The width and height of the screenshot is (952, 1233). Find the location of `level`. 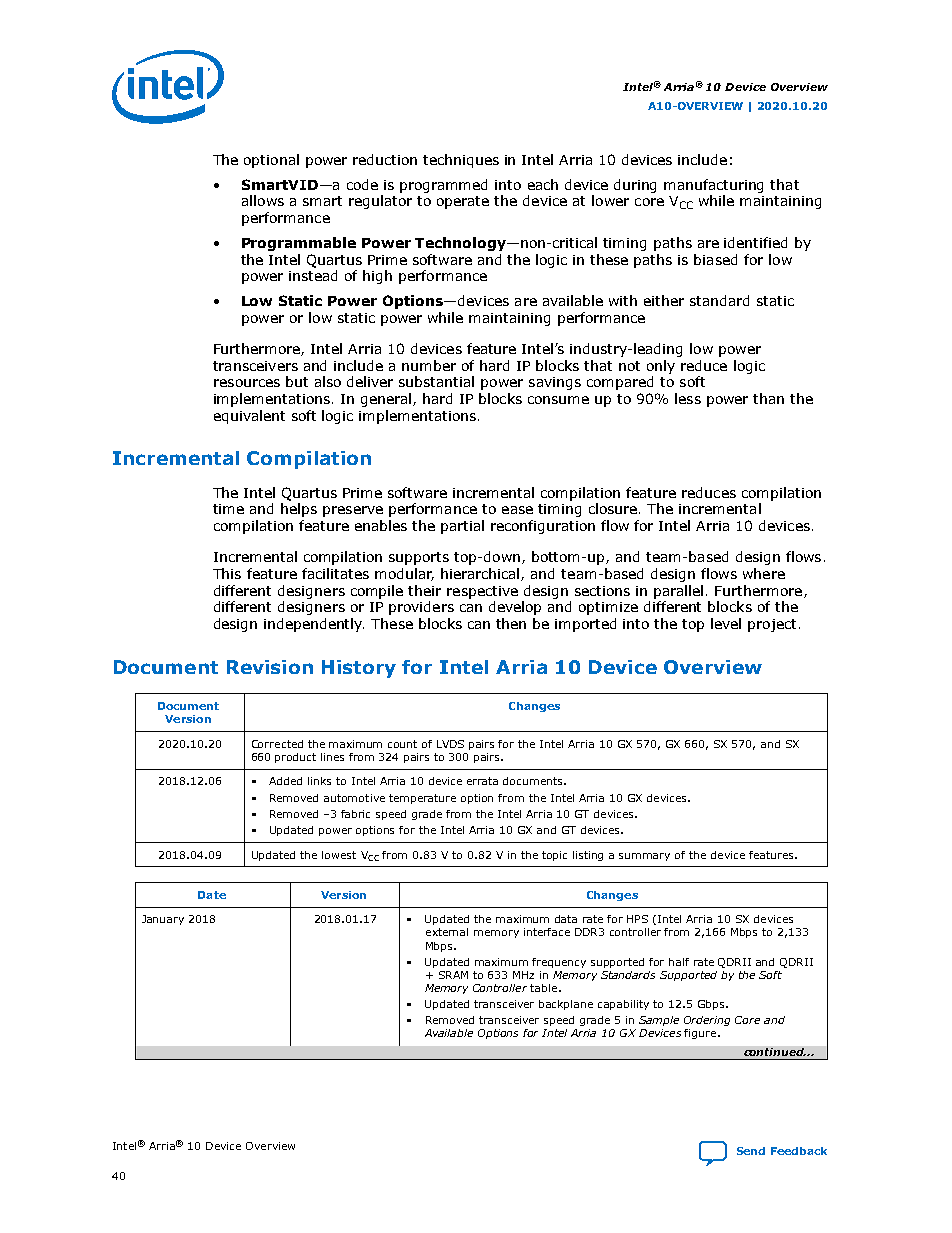

level is located at coordinates (726, 623).
